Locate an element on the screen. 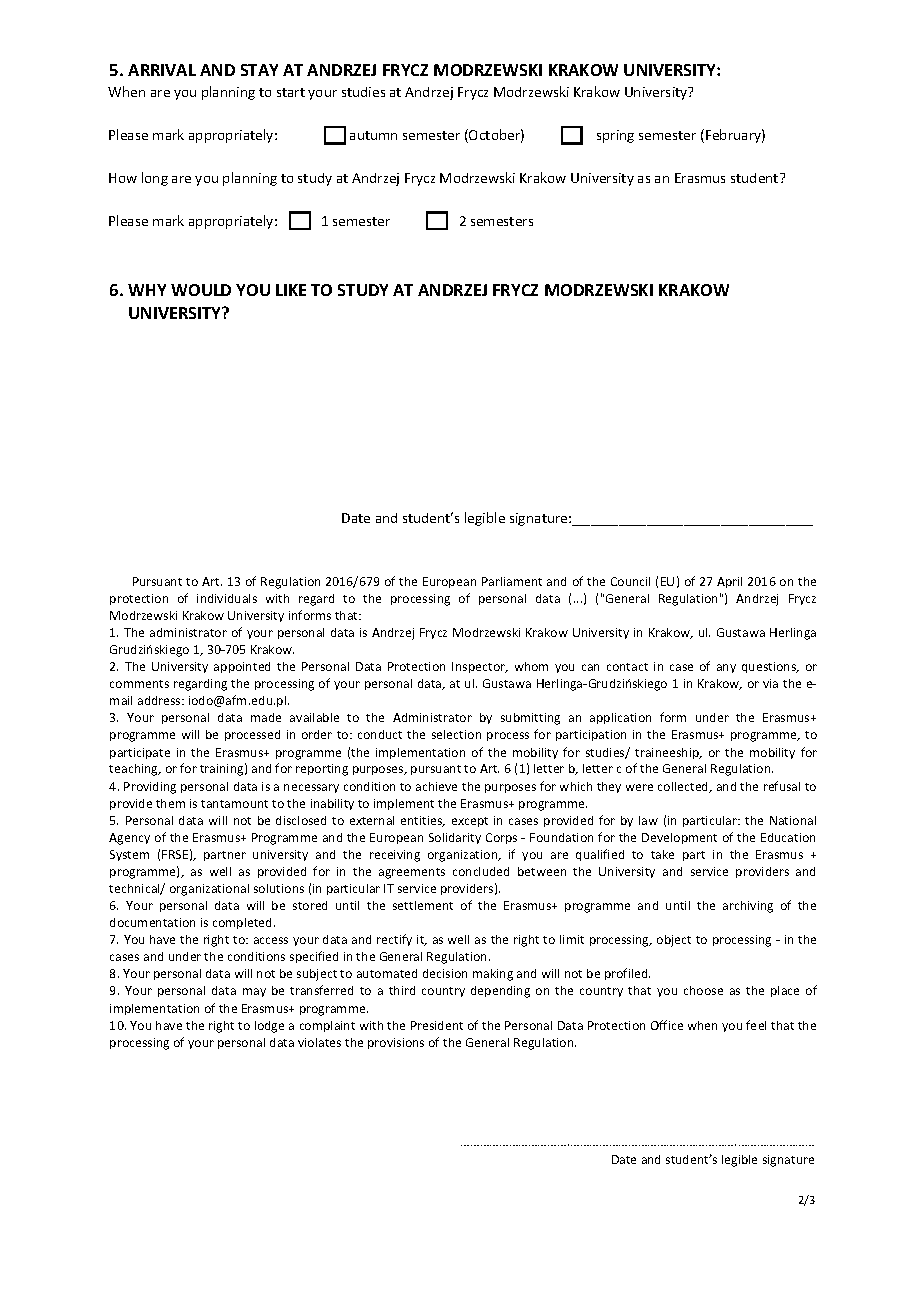 This screenshot has width=924, height=1308. Parliament is located at coordinates (512, 581).
